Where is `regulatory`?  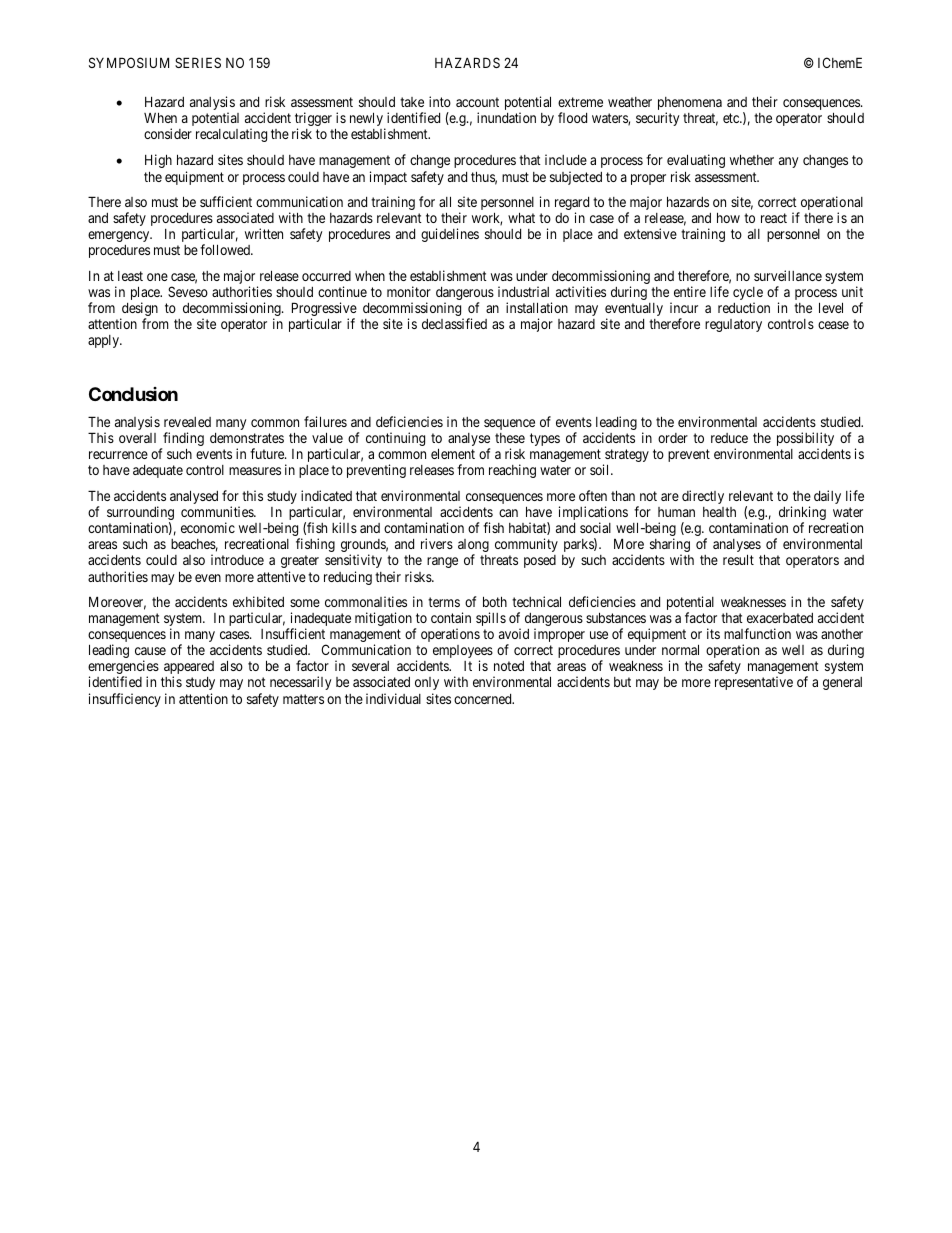
regulatory is located at coordinates (733, 325).
